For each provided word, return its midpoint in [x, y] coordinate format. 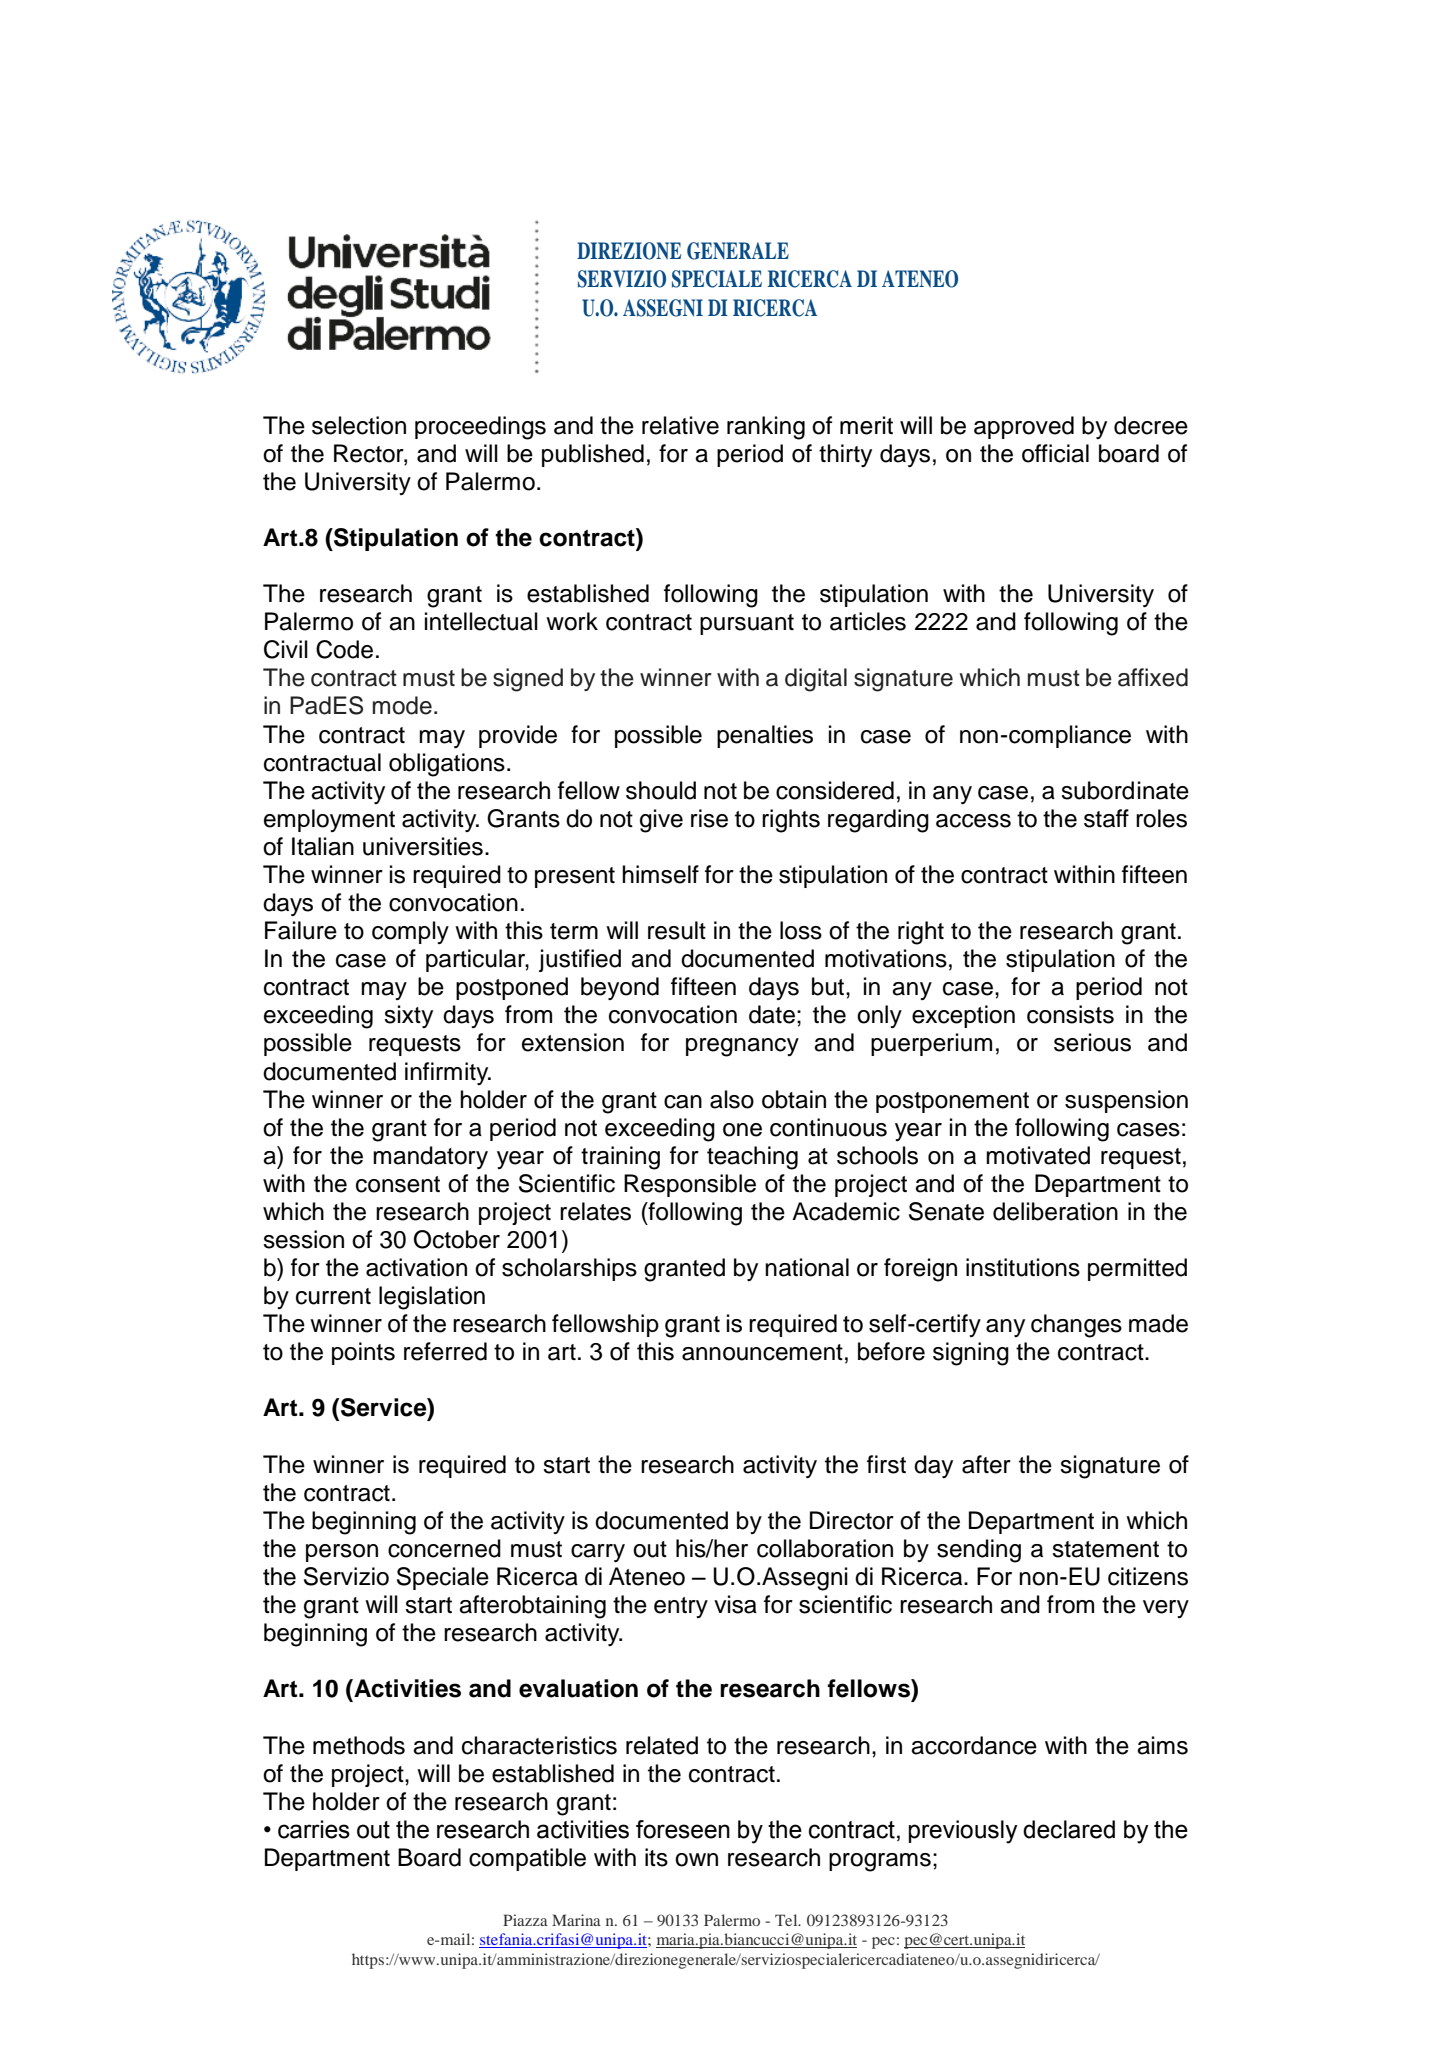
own [696, 1860]
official [1055, 453]
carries [314, 1829]
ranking [766, 428]
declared [1069, 1829]
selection [359, 425]
